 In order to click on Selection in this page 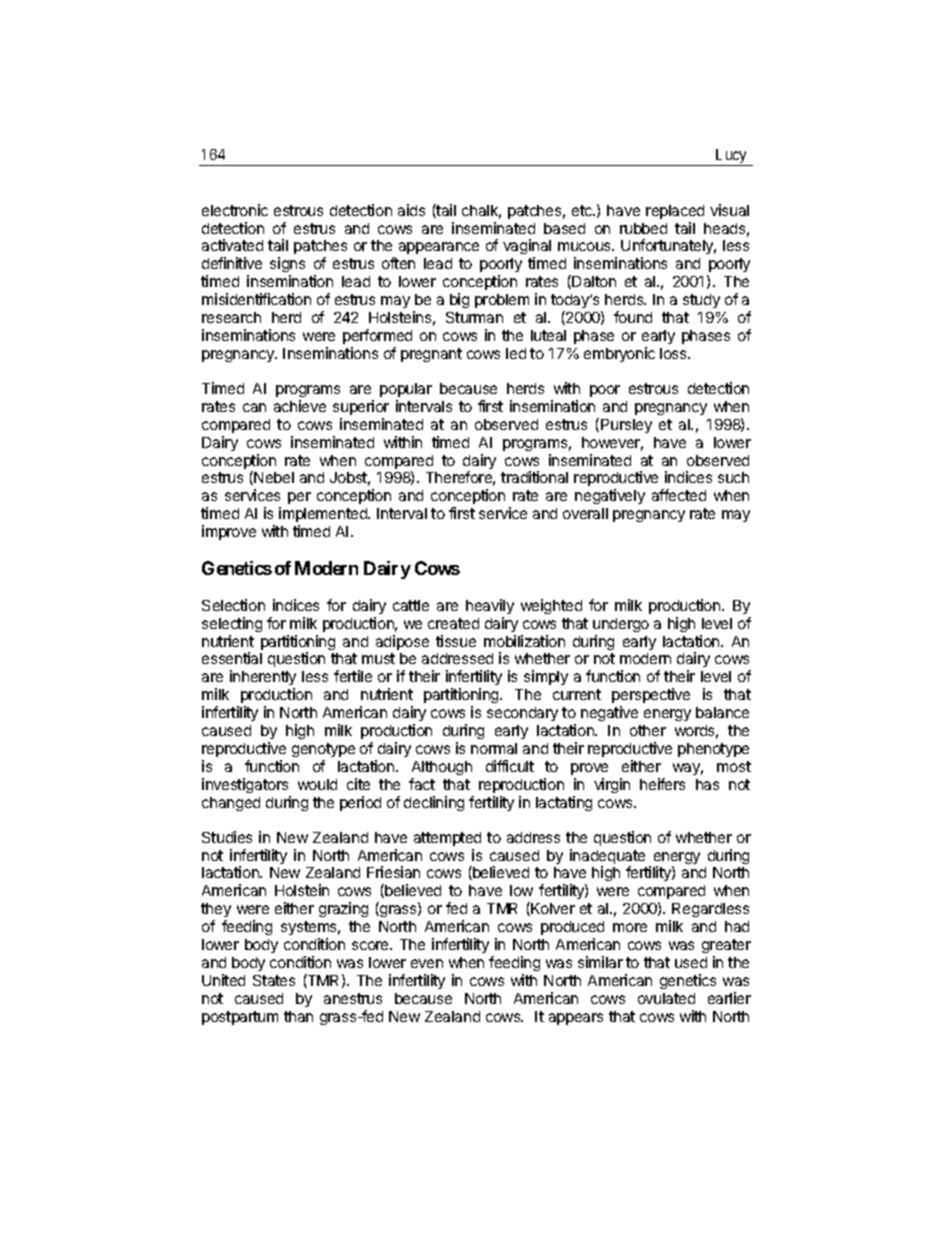, I will do `click(233, 605)`.
